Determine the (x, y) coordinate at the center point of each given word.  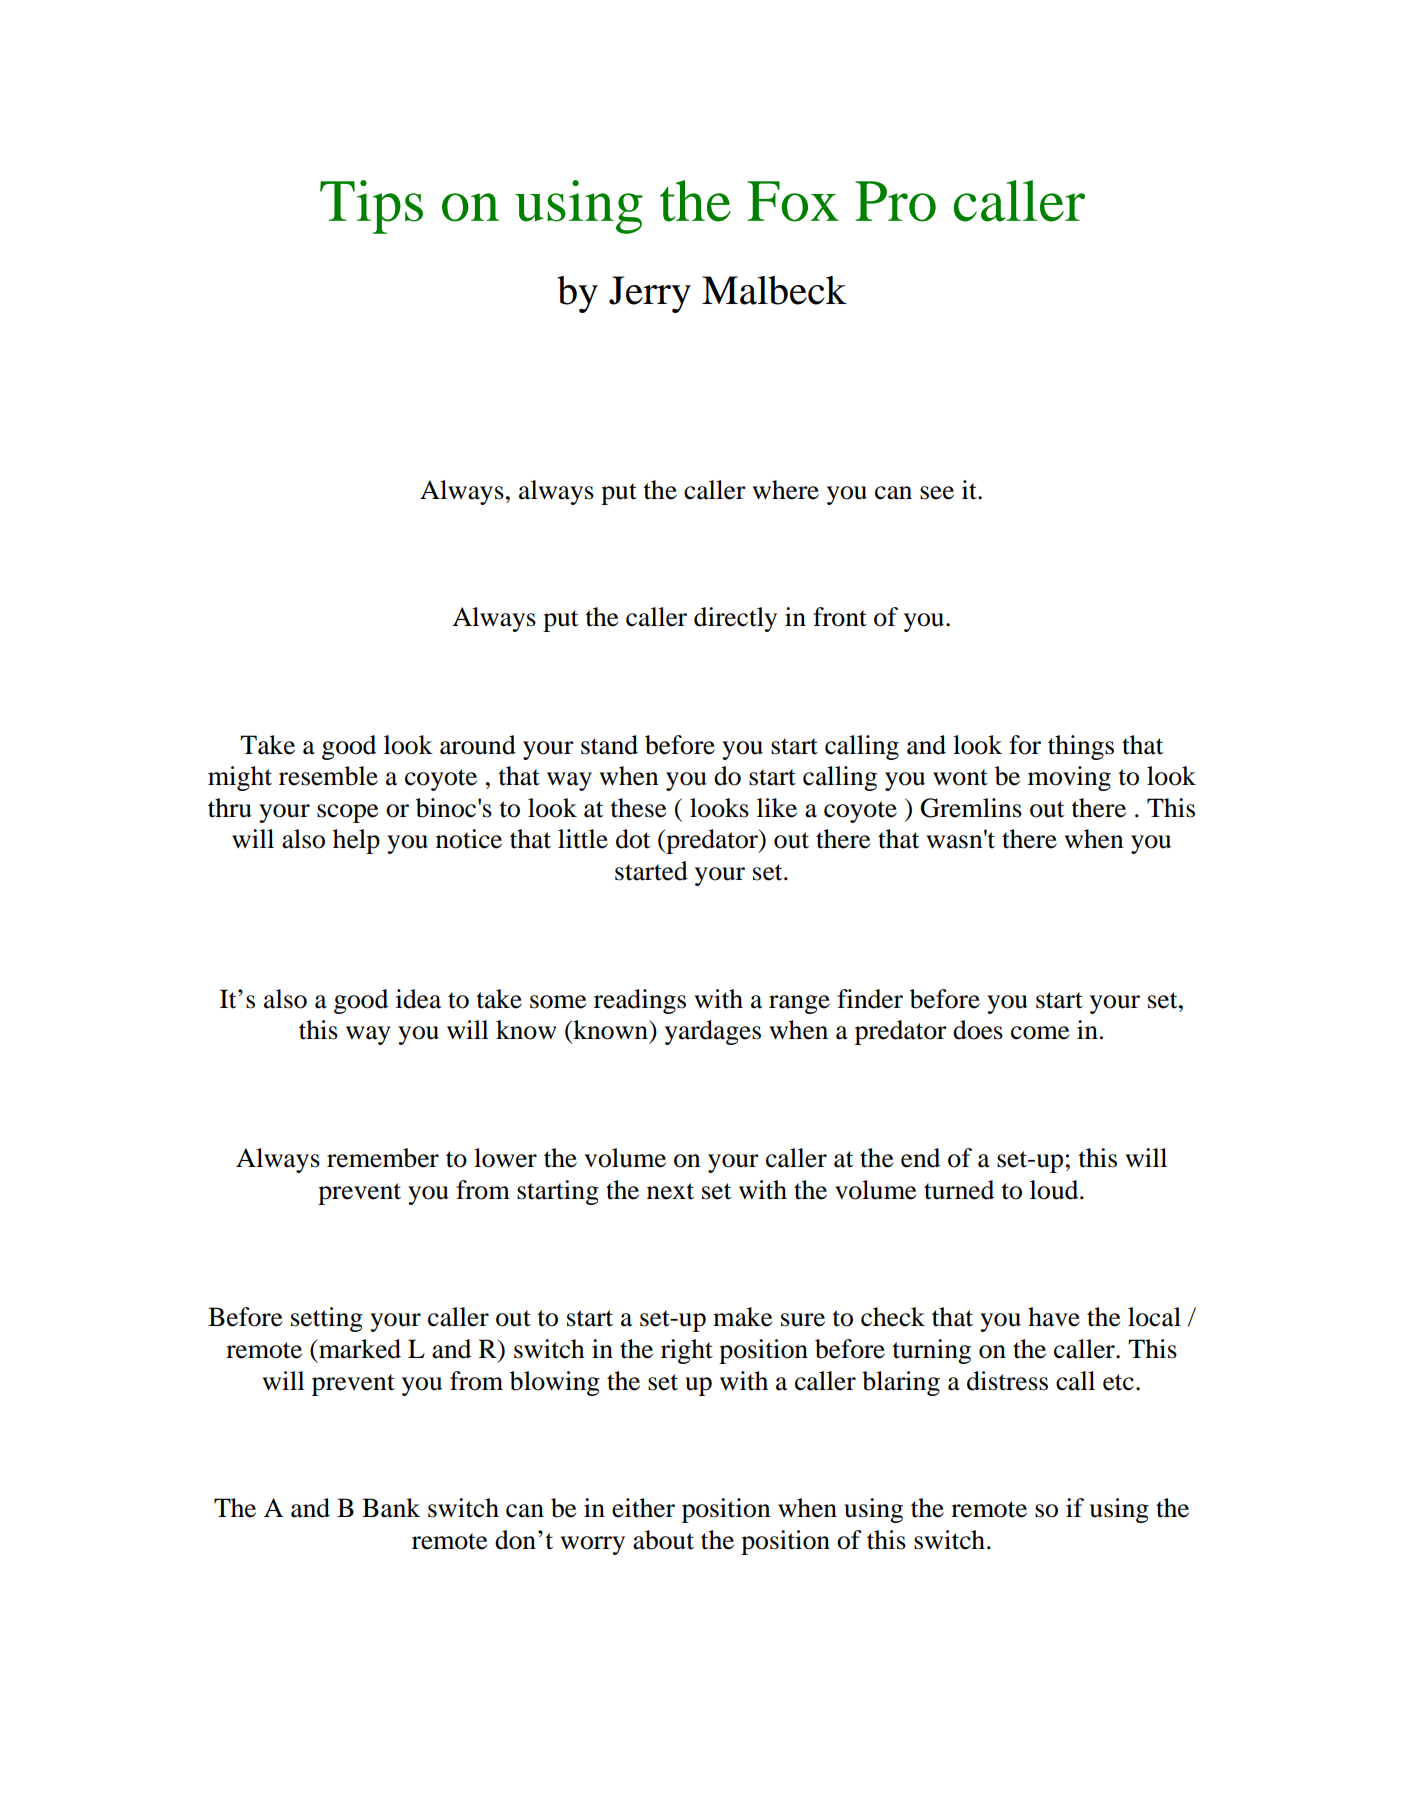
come (1040, 1033)
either (643, 1508)
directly (735, 619)
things (1081, 747)
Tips (371, 207)
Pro (895, 201)
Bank (391, 1508)
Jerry (650, 294)
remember (383, 1158)
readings (640, 1001)
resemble (328, 776)
